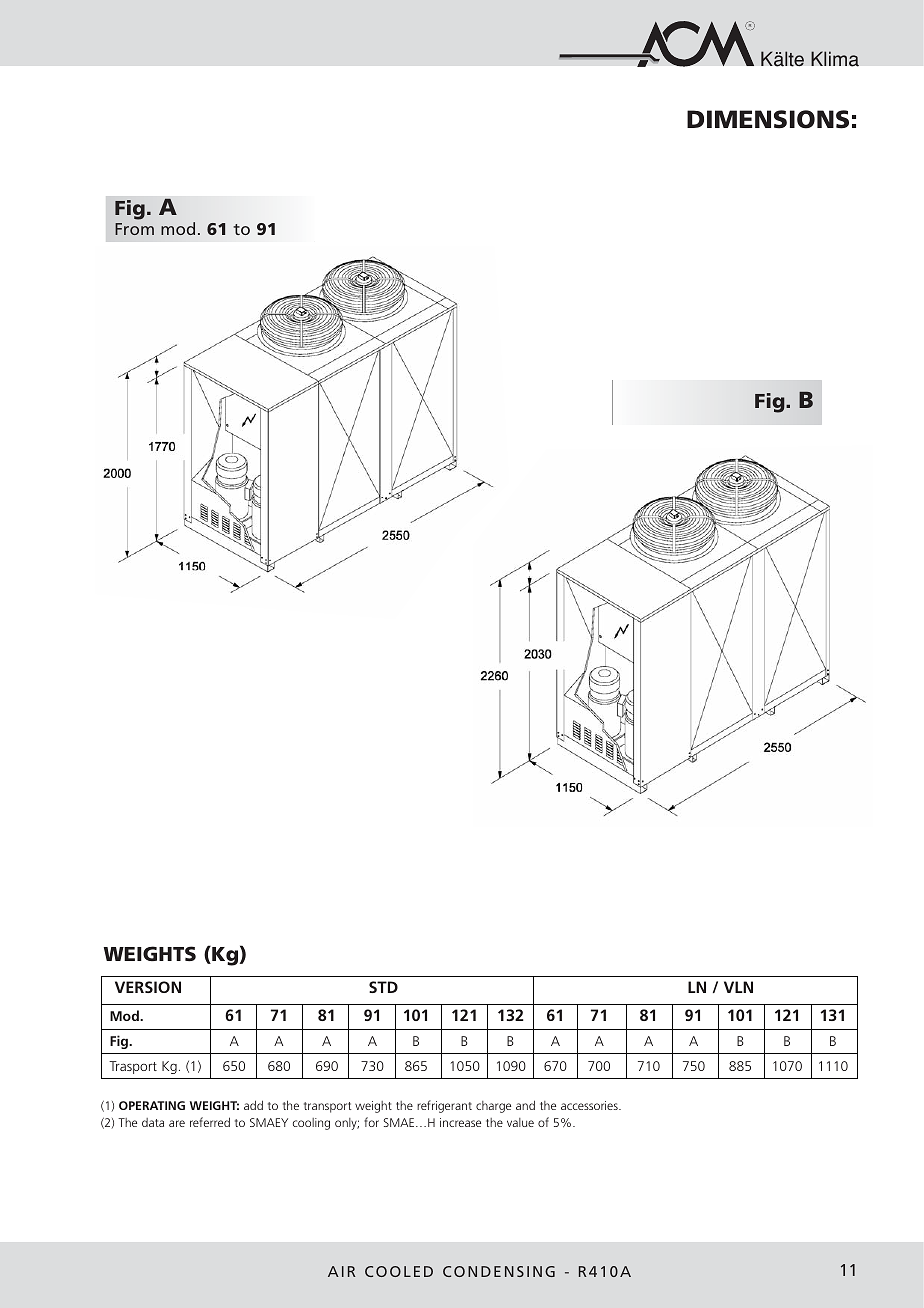 Image resolution: width=924 pixels, height=1308 pixels. Describe the element at coordinates (499, 1271) in the screenshot. I see `CONDENSING` at that location.
